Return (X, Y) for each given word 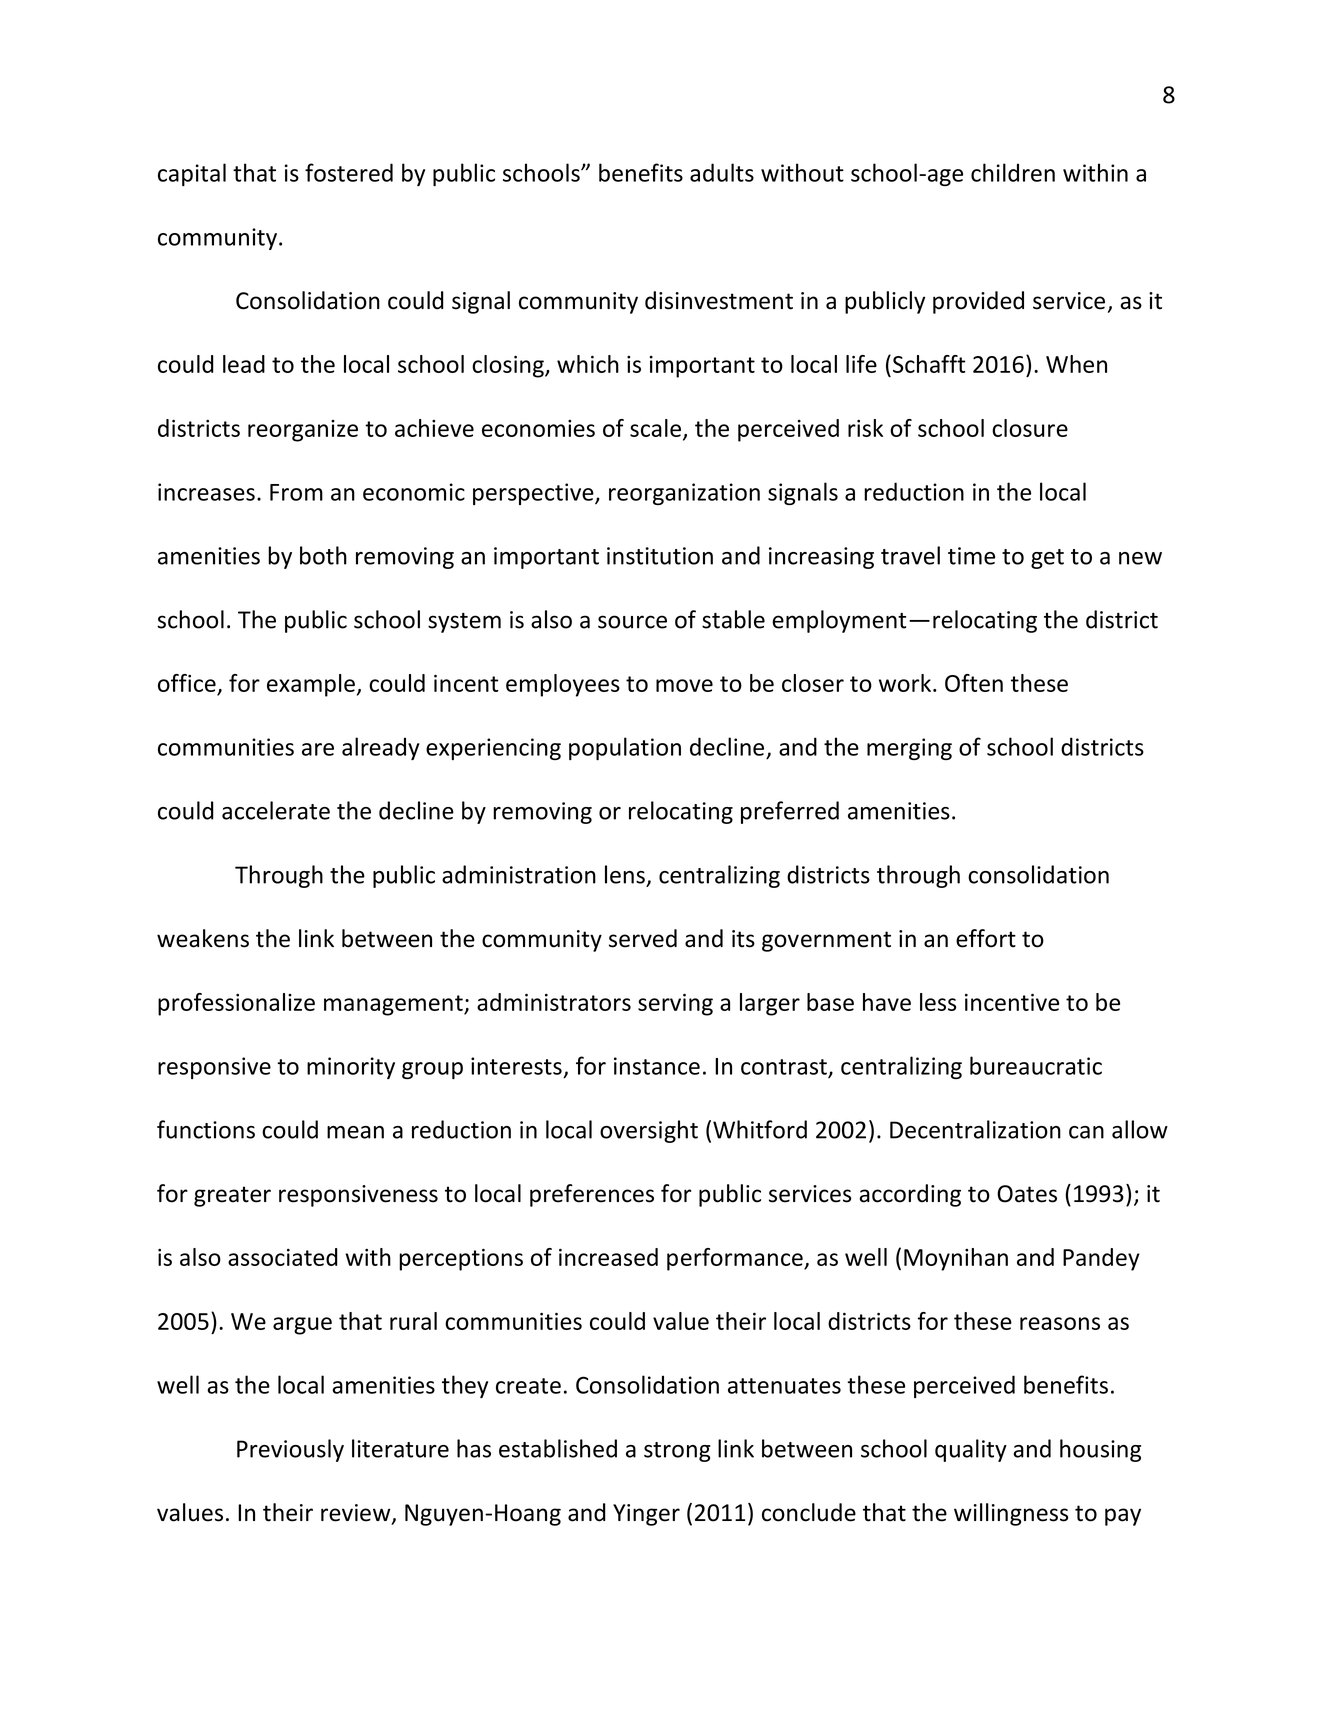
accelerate (276, 810)
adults (722, 172)
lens (625, 874)
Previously (290, 1450)
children (1013, 172)
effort (986, 938)
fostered (349, 172)
